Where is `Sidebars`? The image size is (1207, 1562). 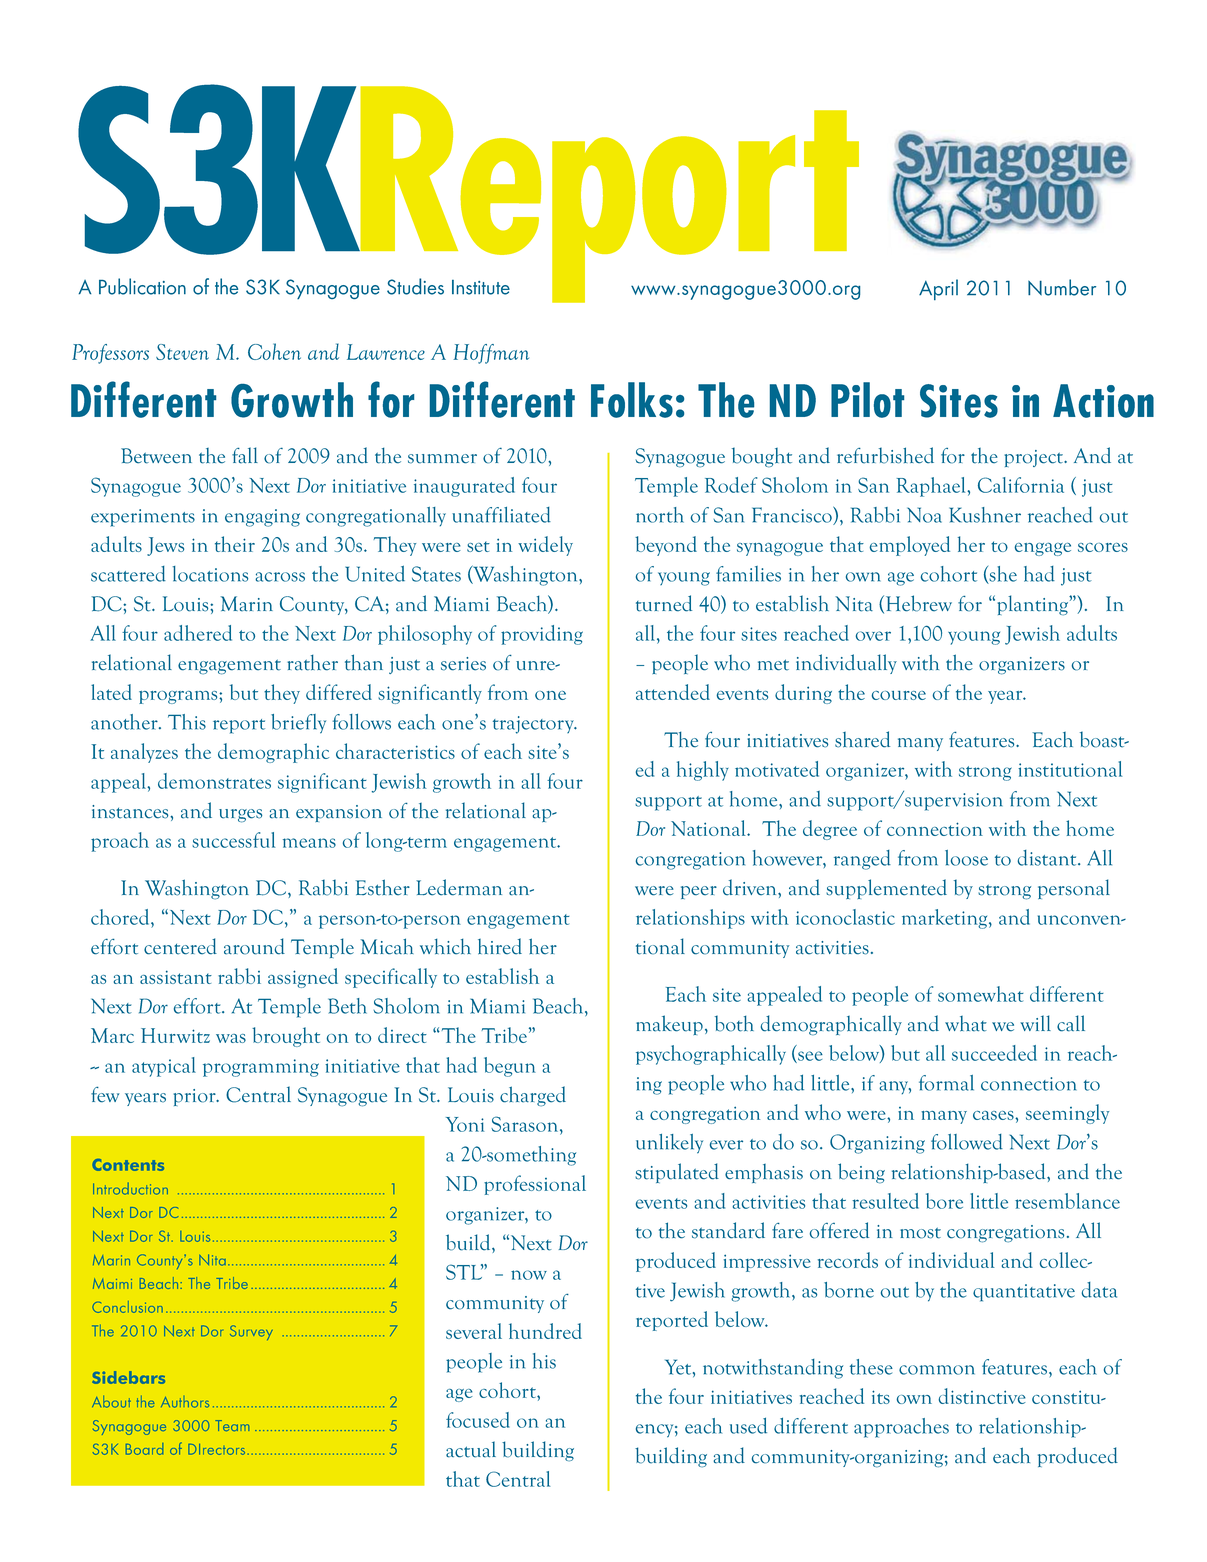
Sidebars is located at coordinates (128, 1377).
